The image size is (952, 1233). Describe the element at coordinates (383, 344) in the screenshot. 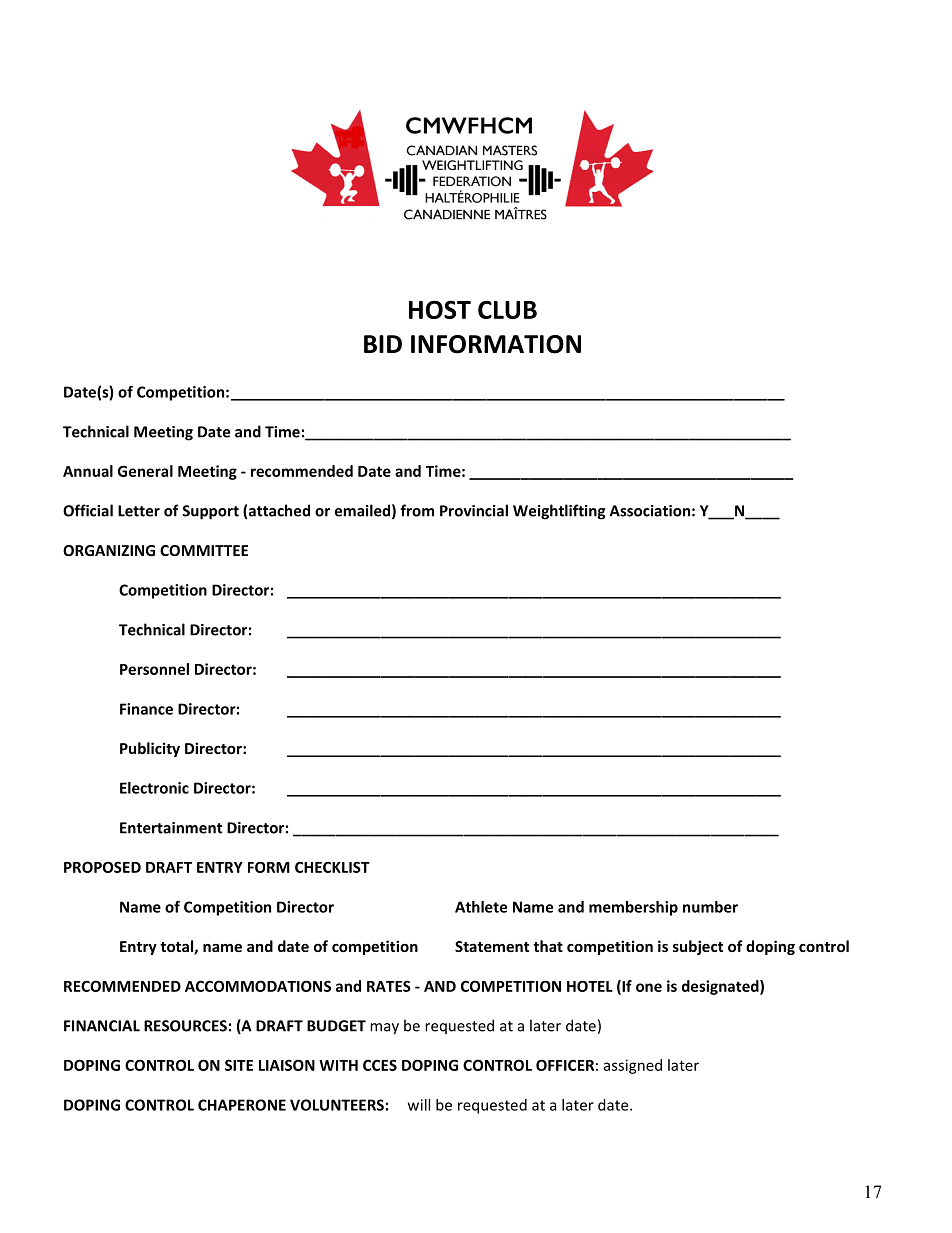

I see `BID` at that location.
